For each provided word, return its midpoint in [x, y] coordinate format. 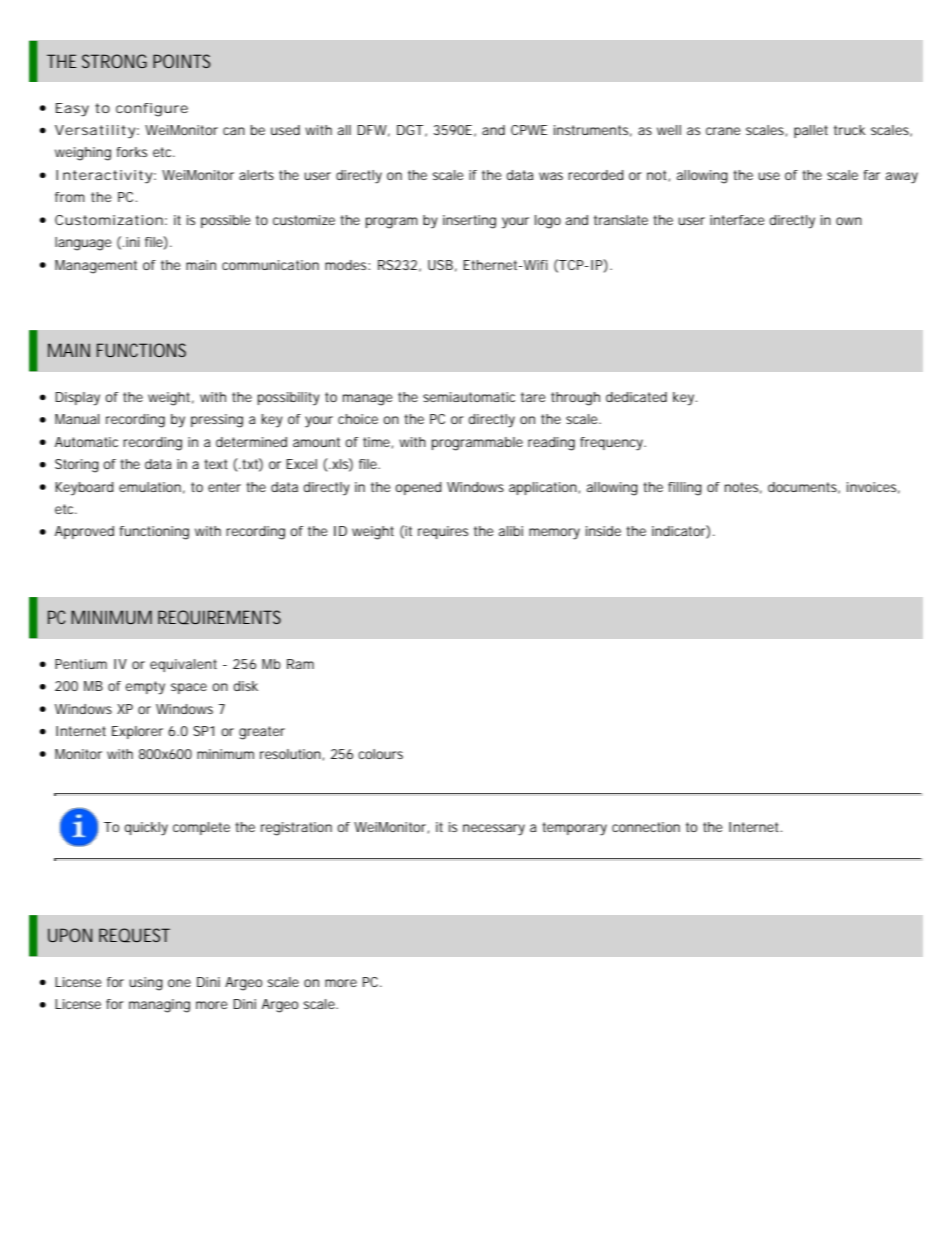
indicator [681, 532]
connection [646, 827]
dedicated [636, 397]
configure [152, 110]
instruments [593, 131]
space [189, 688]
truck [850, 130]
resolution [292, 755]
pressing [217, 421]
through [575, 399]
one [179, 983]
